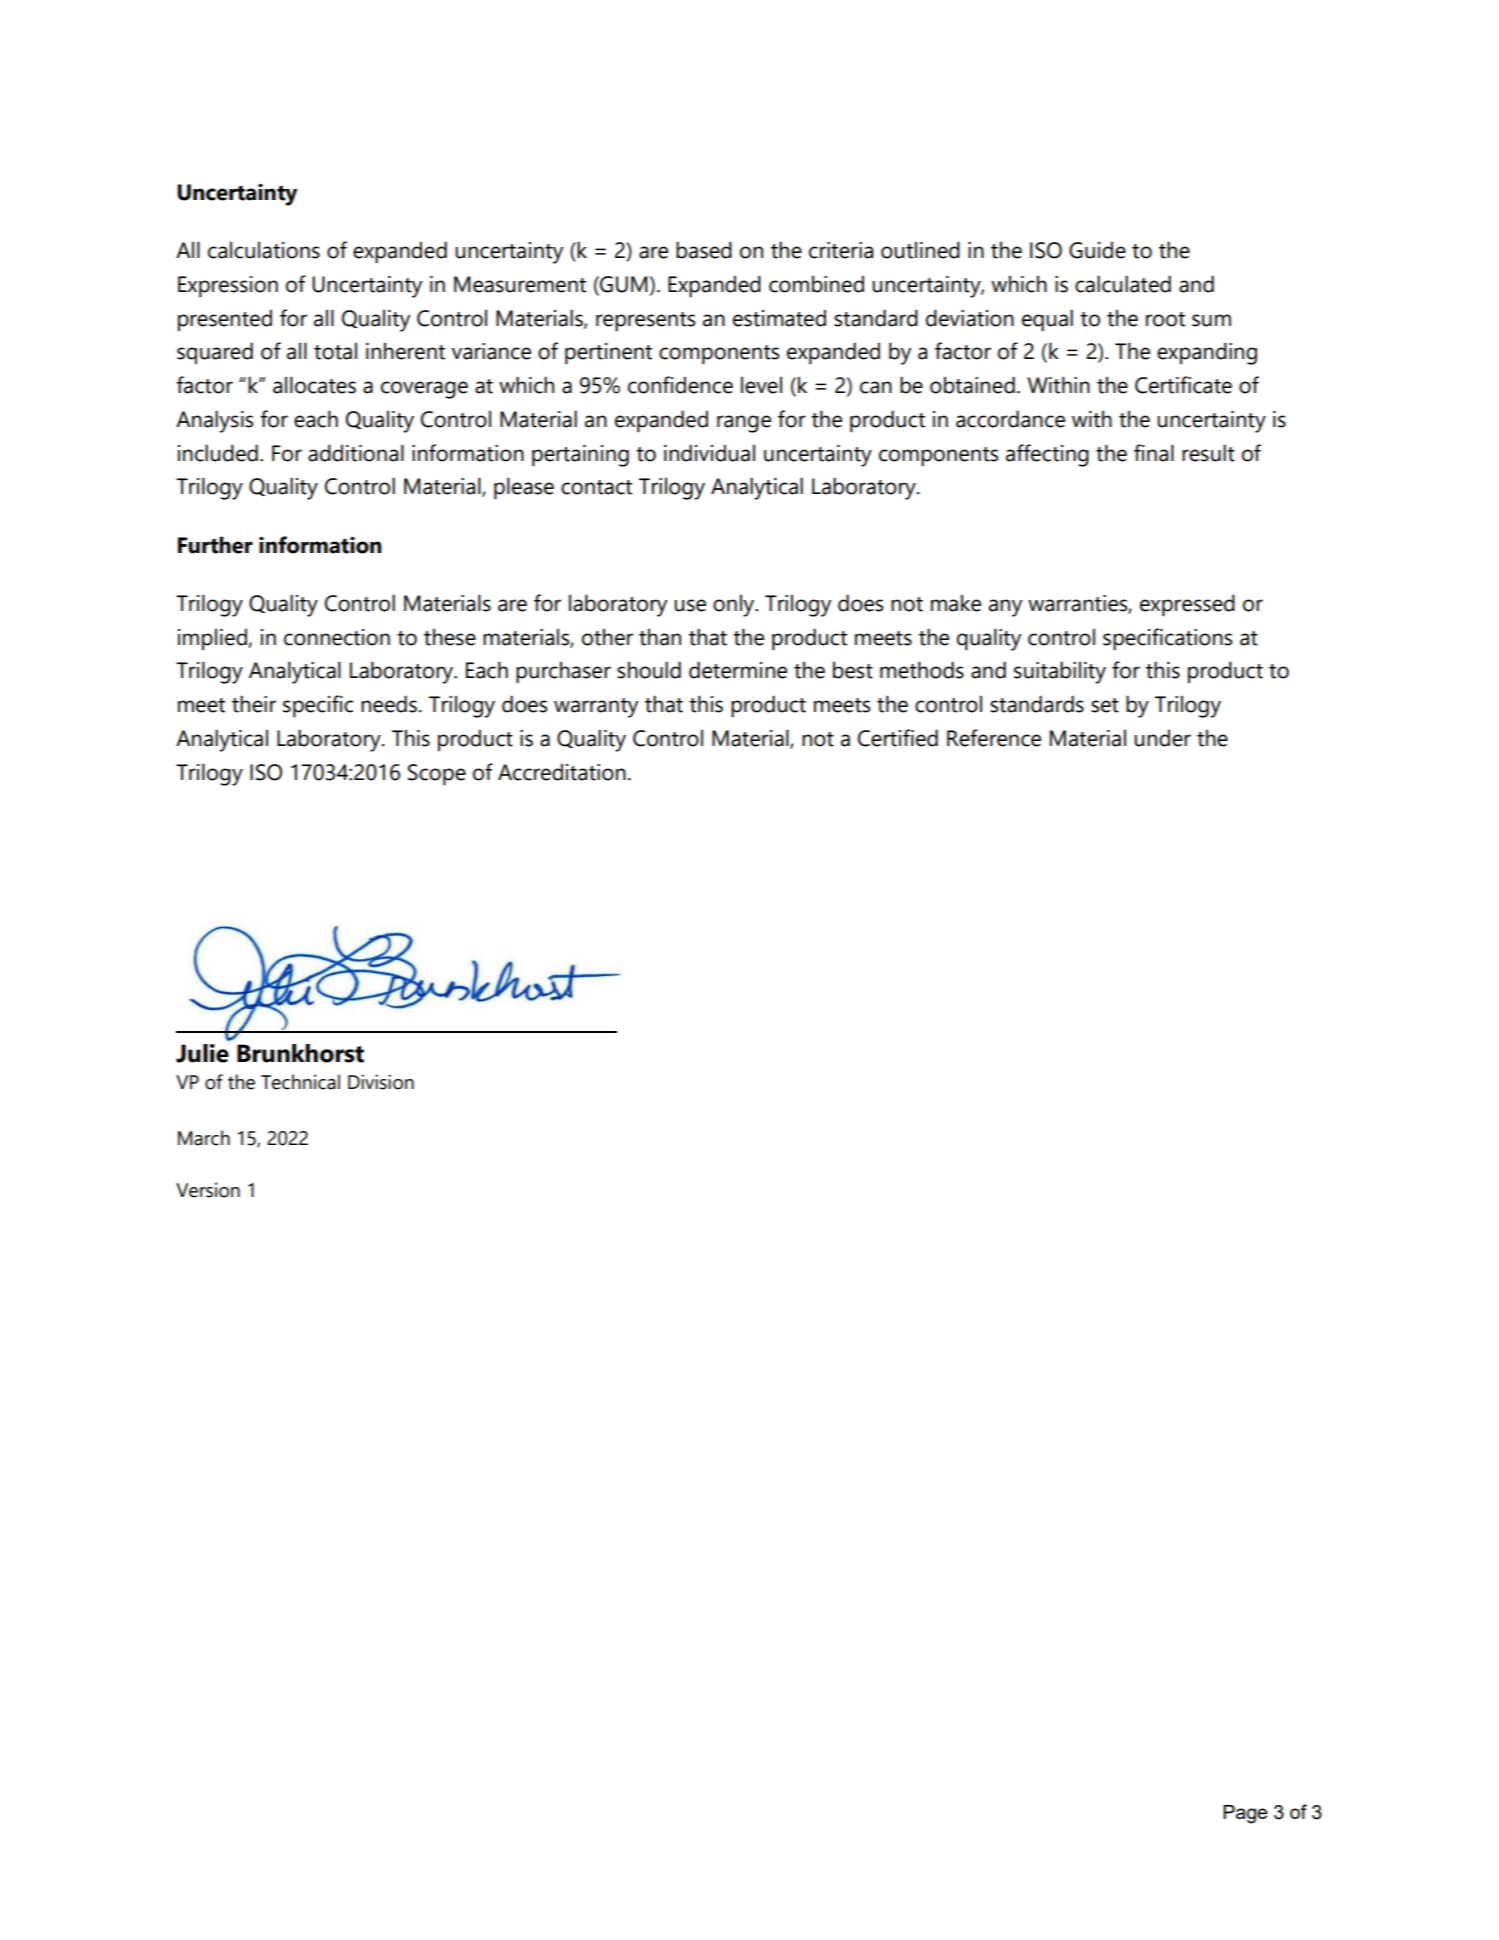  What do you see at coordinates (738, 670) in the page?
I see `determine` at bounding box center [738, 670].
